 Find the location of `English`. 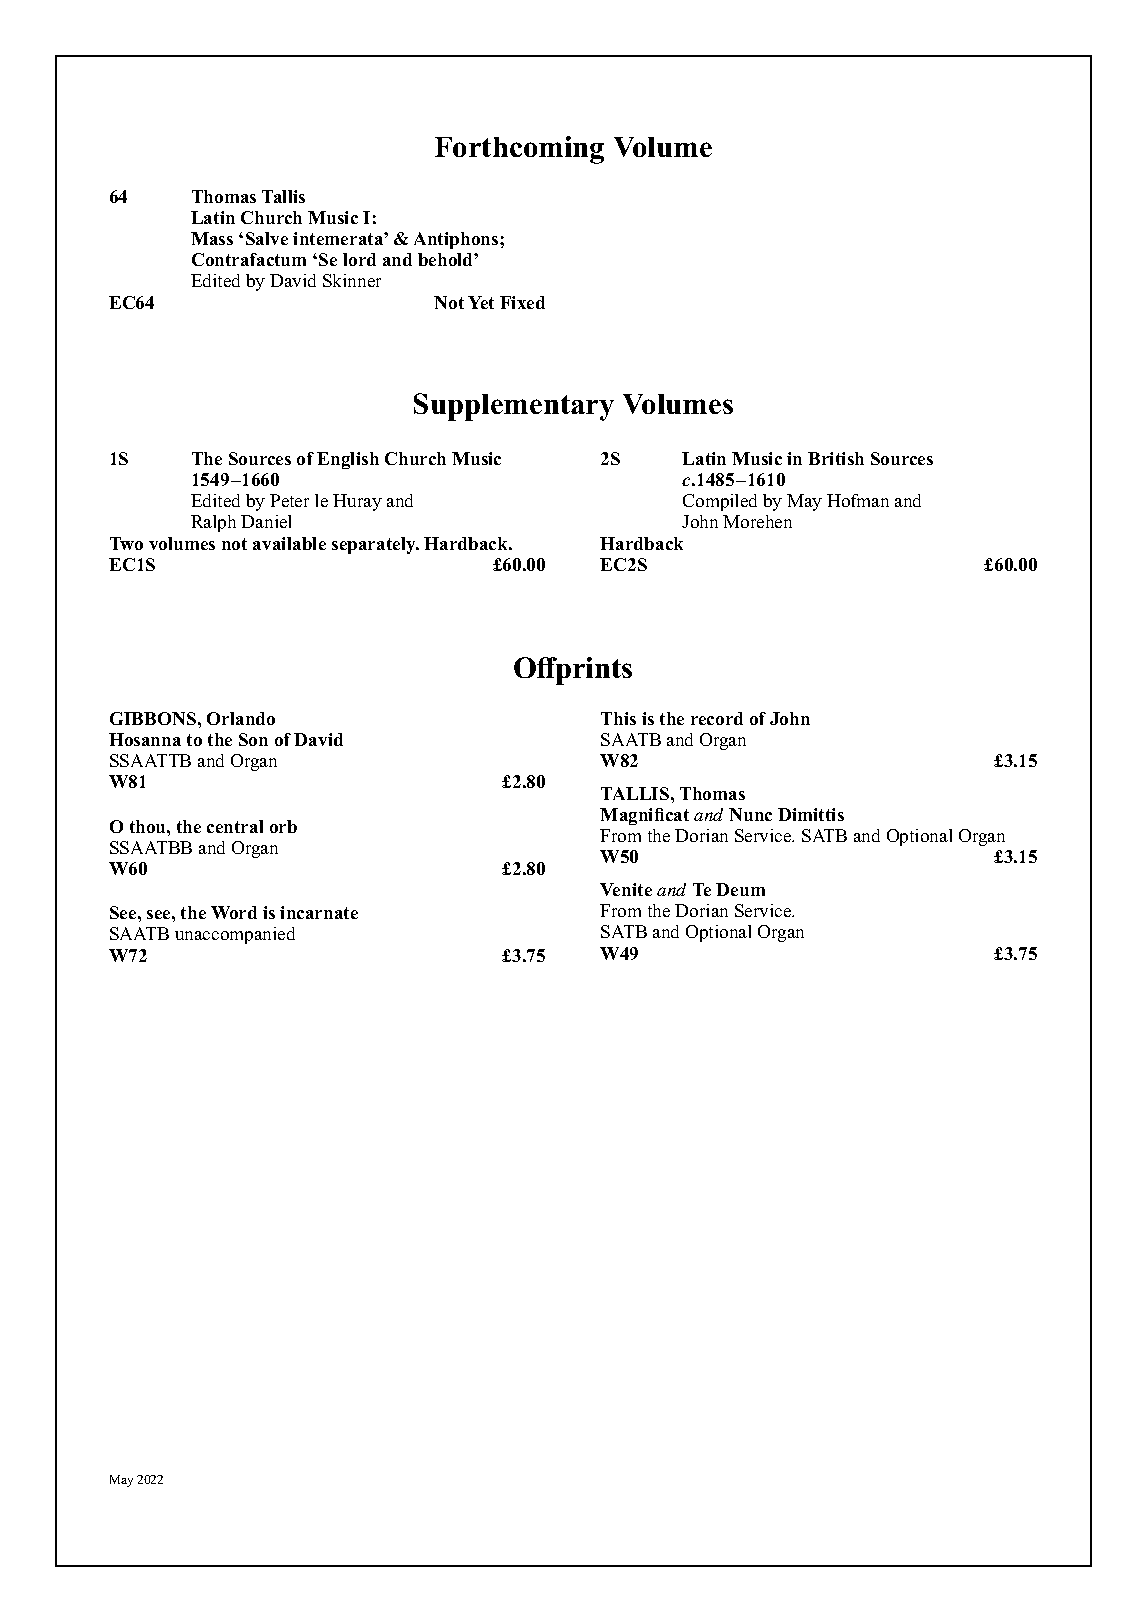

English is located at coordinates (348, 460).
